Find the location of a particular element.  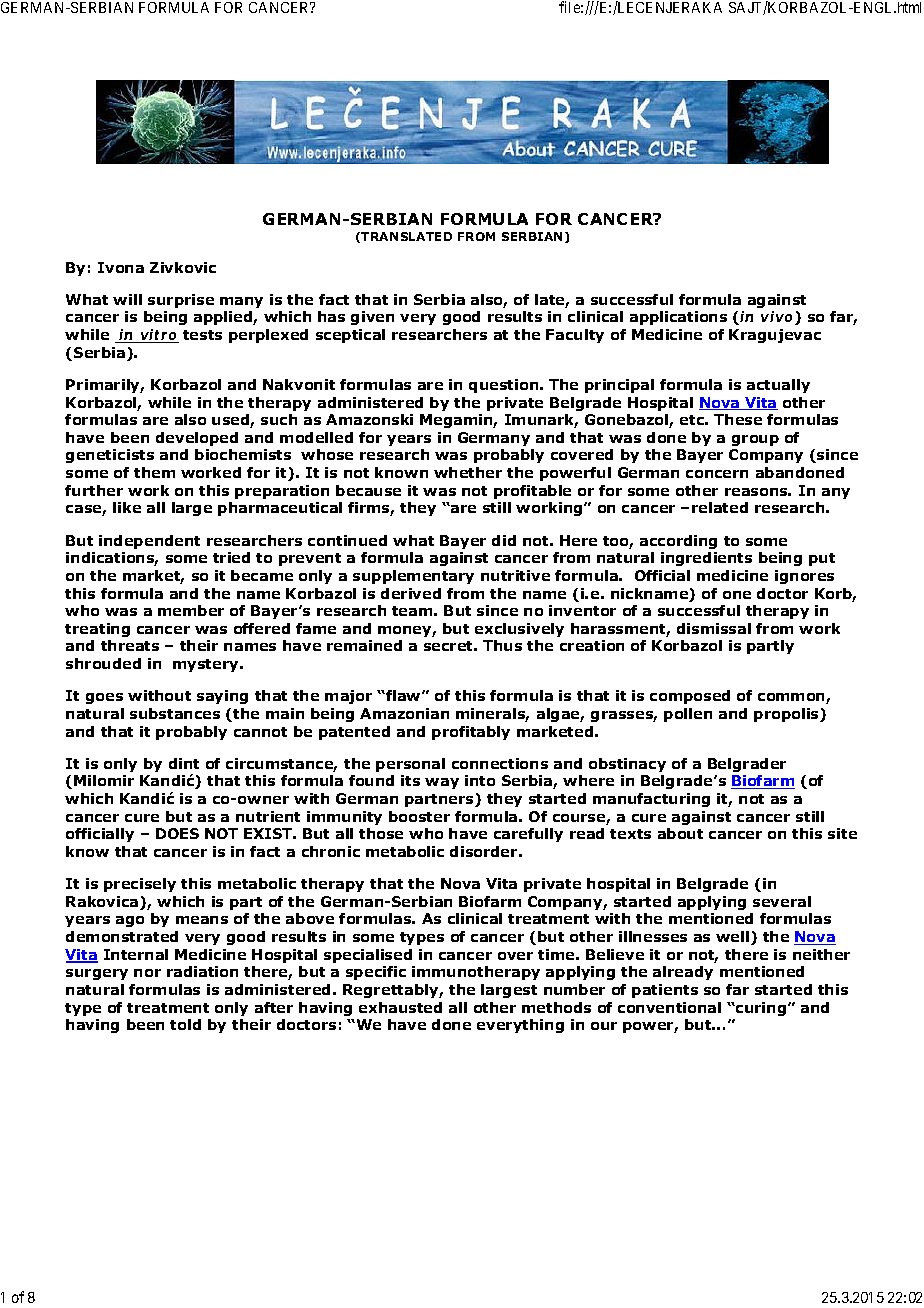

Thus is located at coordinates (502, 645).
